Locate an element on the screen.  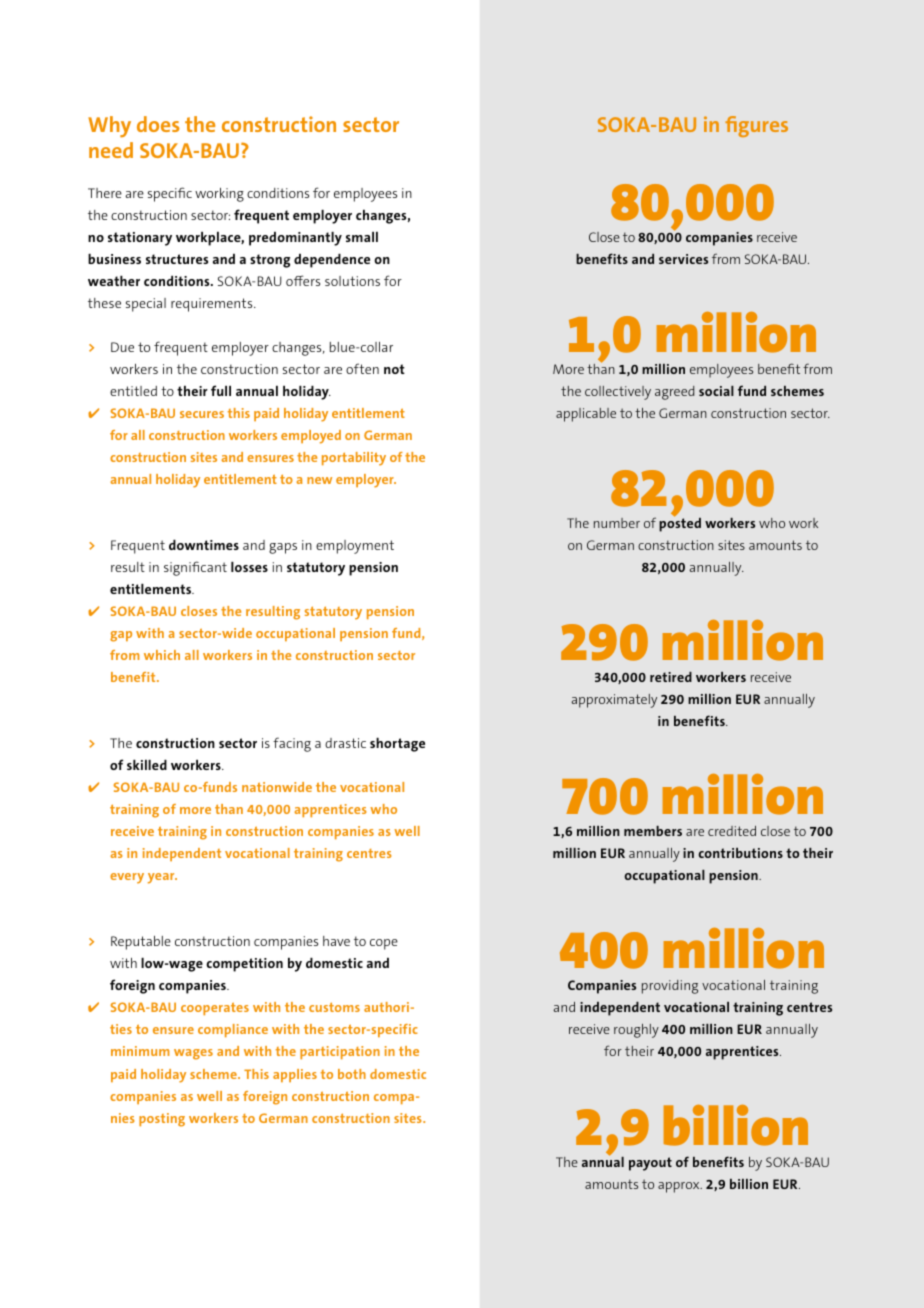
both is located at coordinates (352, 1074).
